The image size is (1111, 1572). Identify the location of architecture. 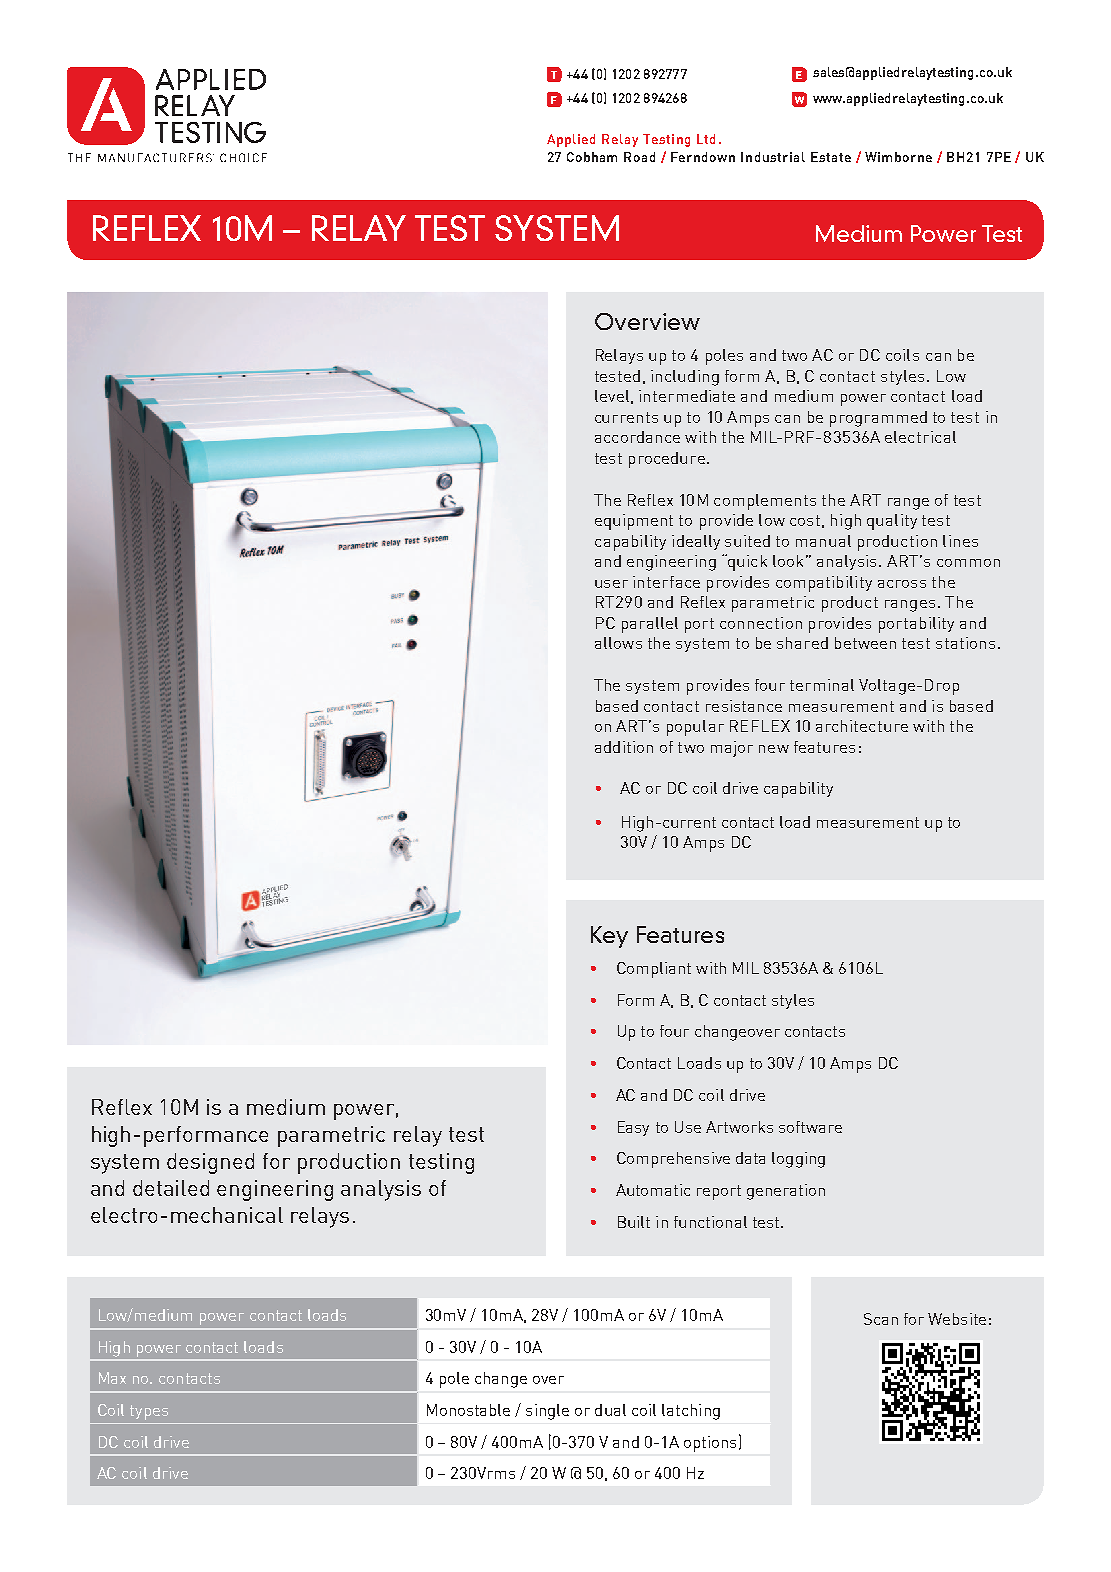
(862, 726).
